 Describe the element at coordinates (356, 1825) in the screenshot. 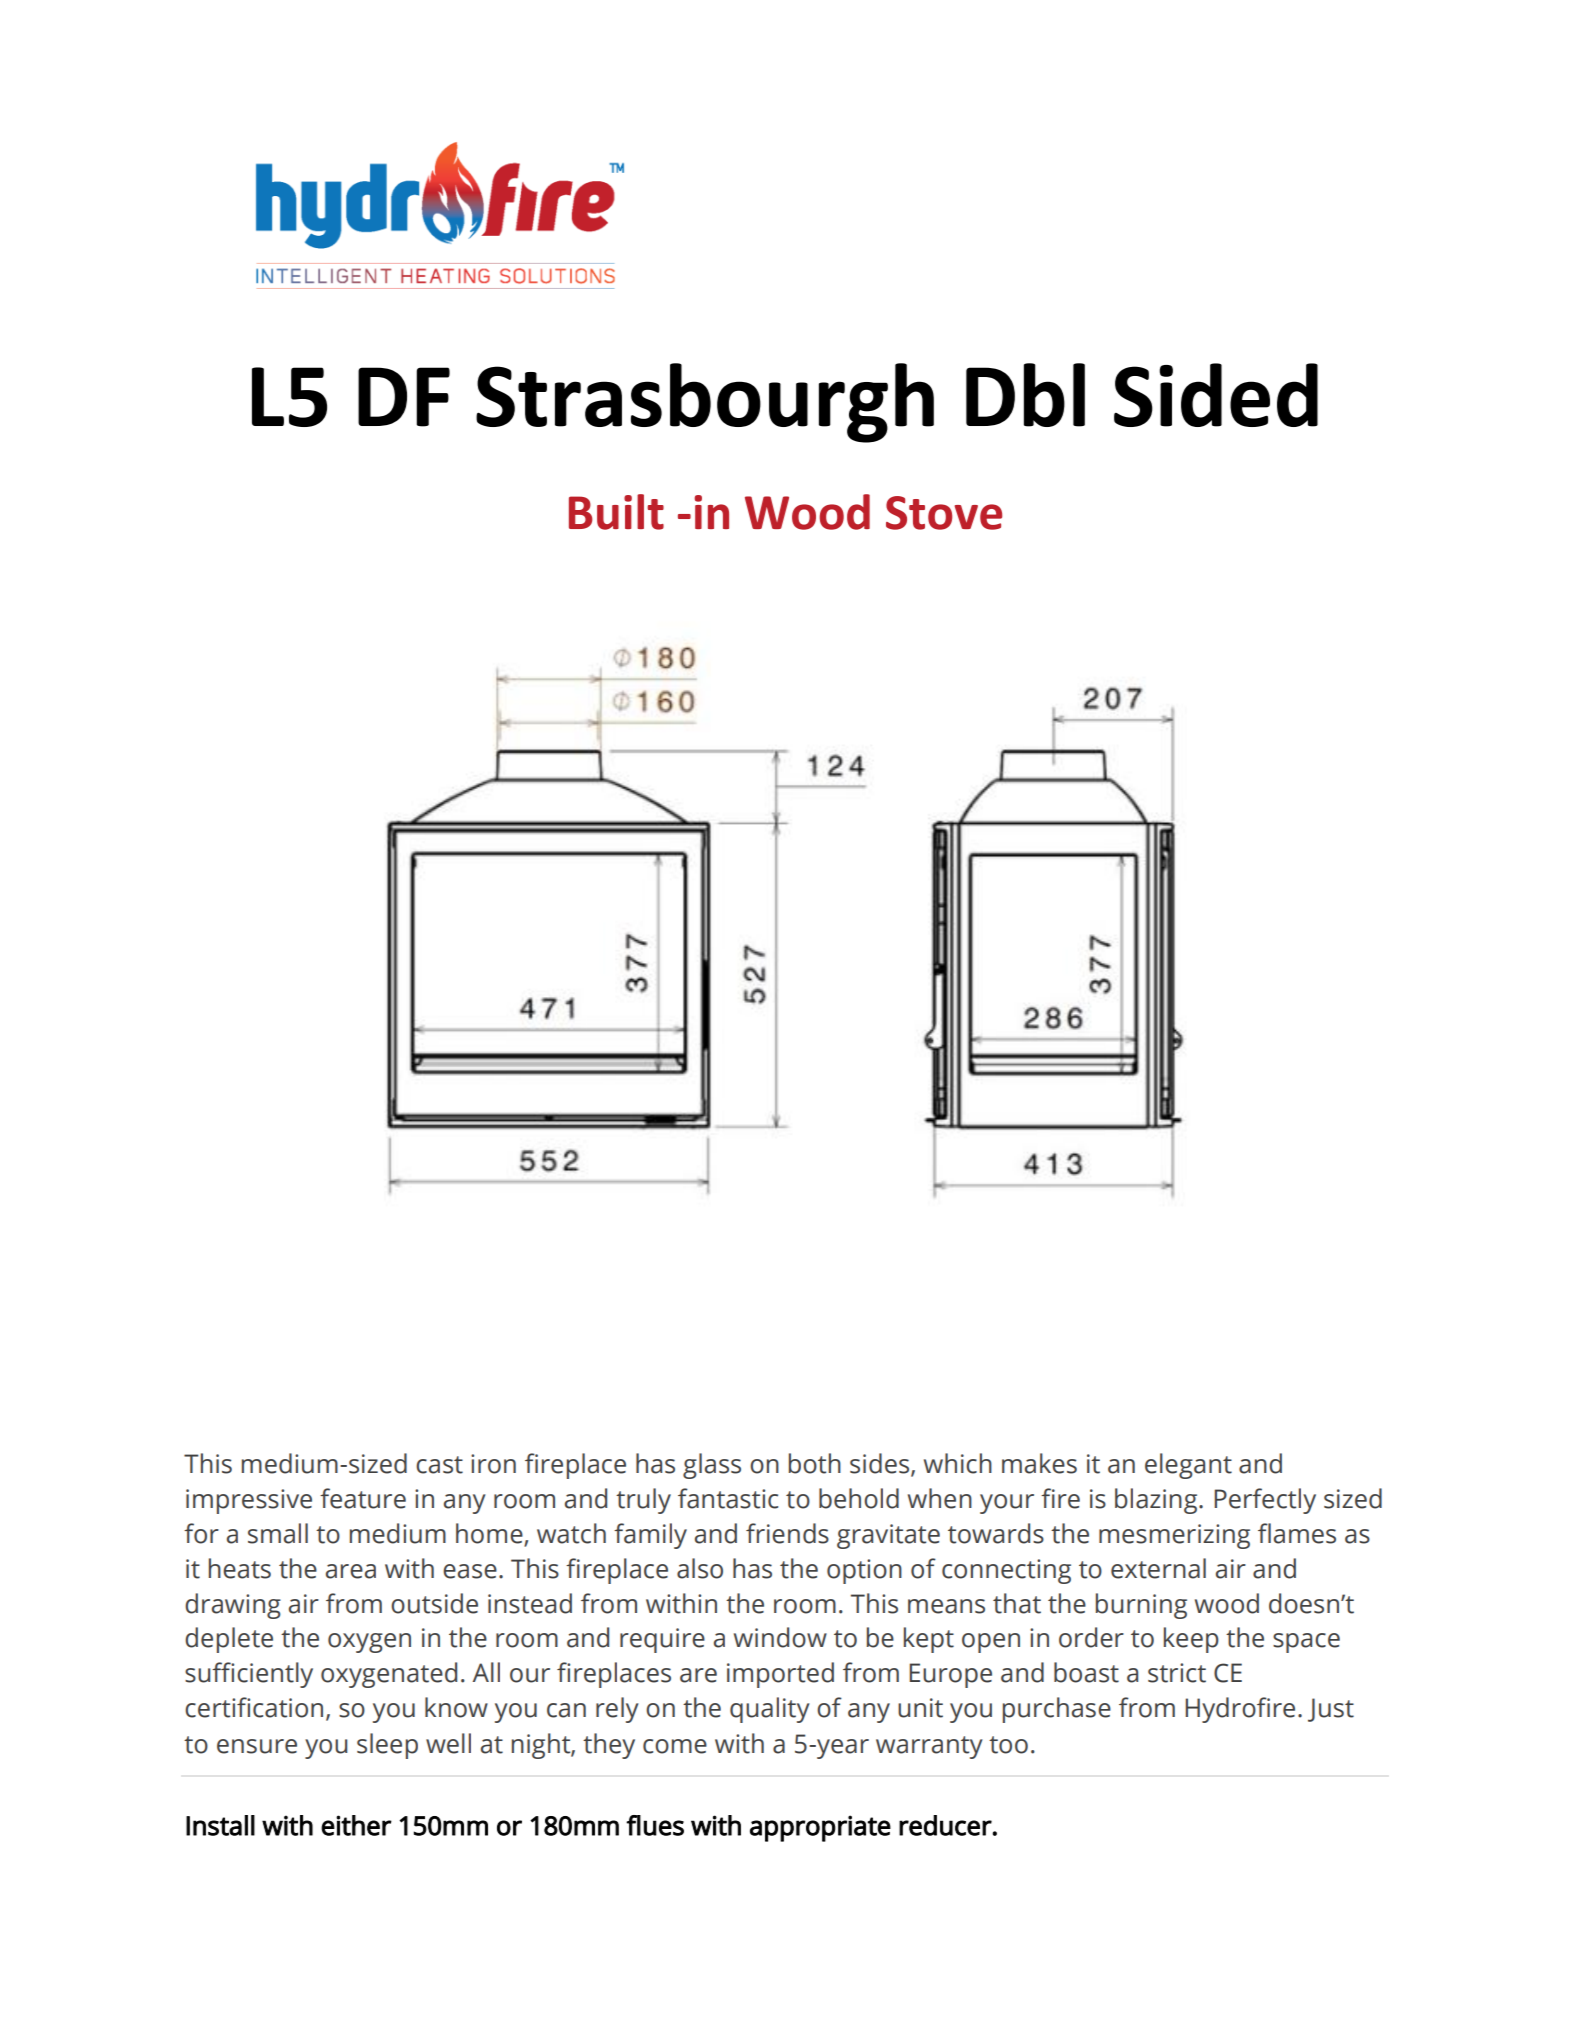

I see `either` at that location.
